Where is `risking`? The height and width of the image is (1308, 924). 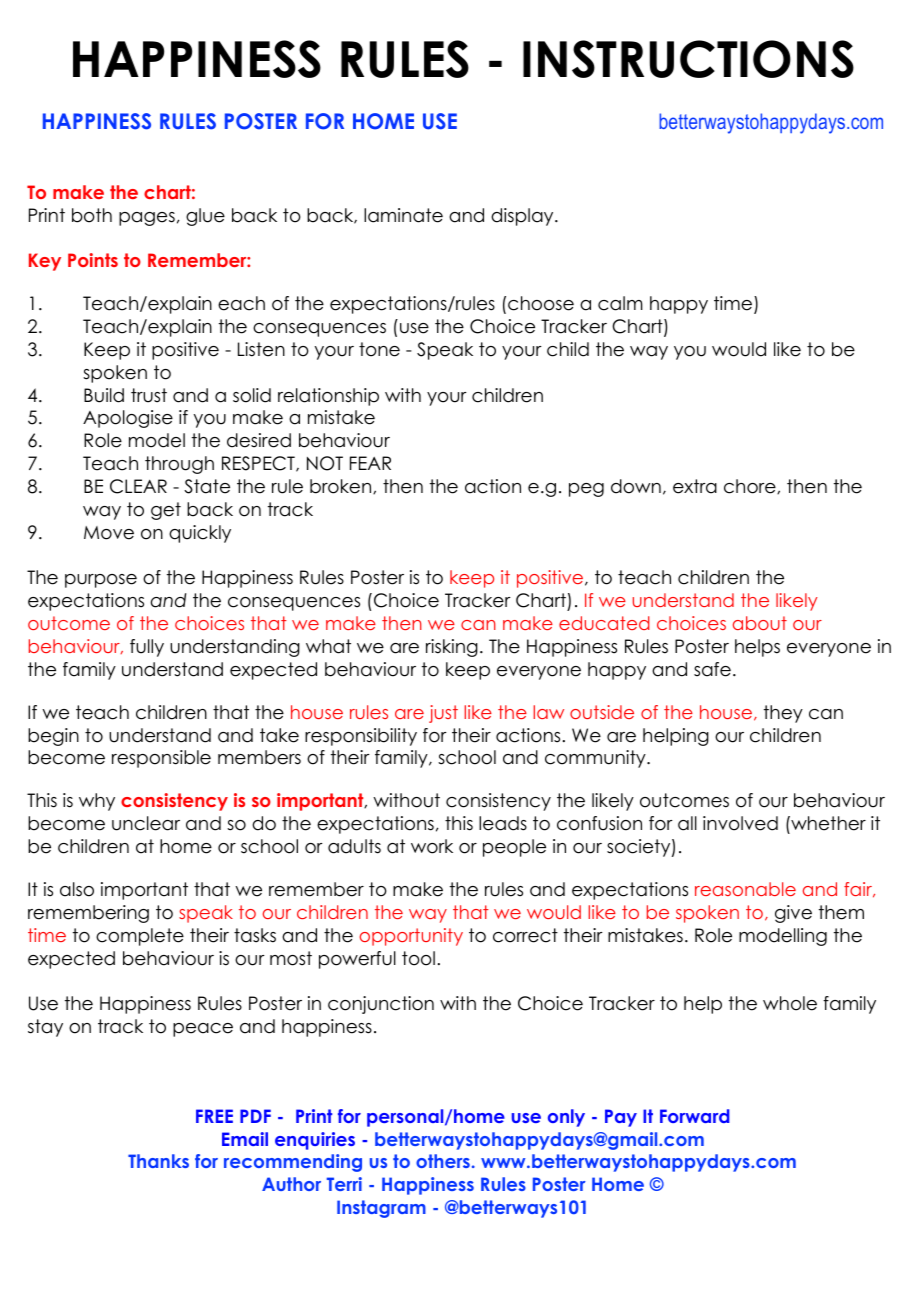 risking is located at coordinates (452, 648).
